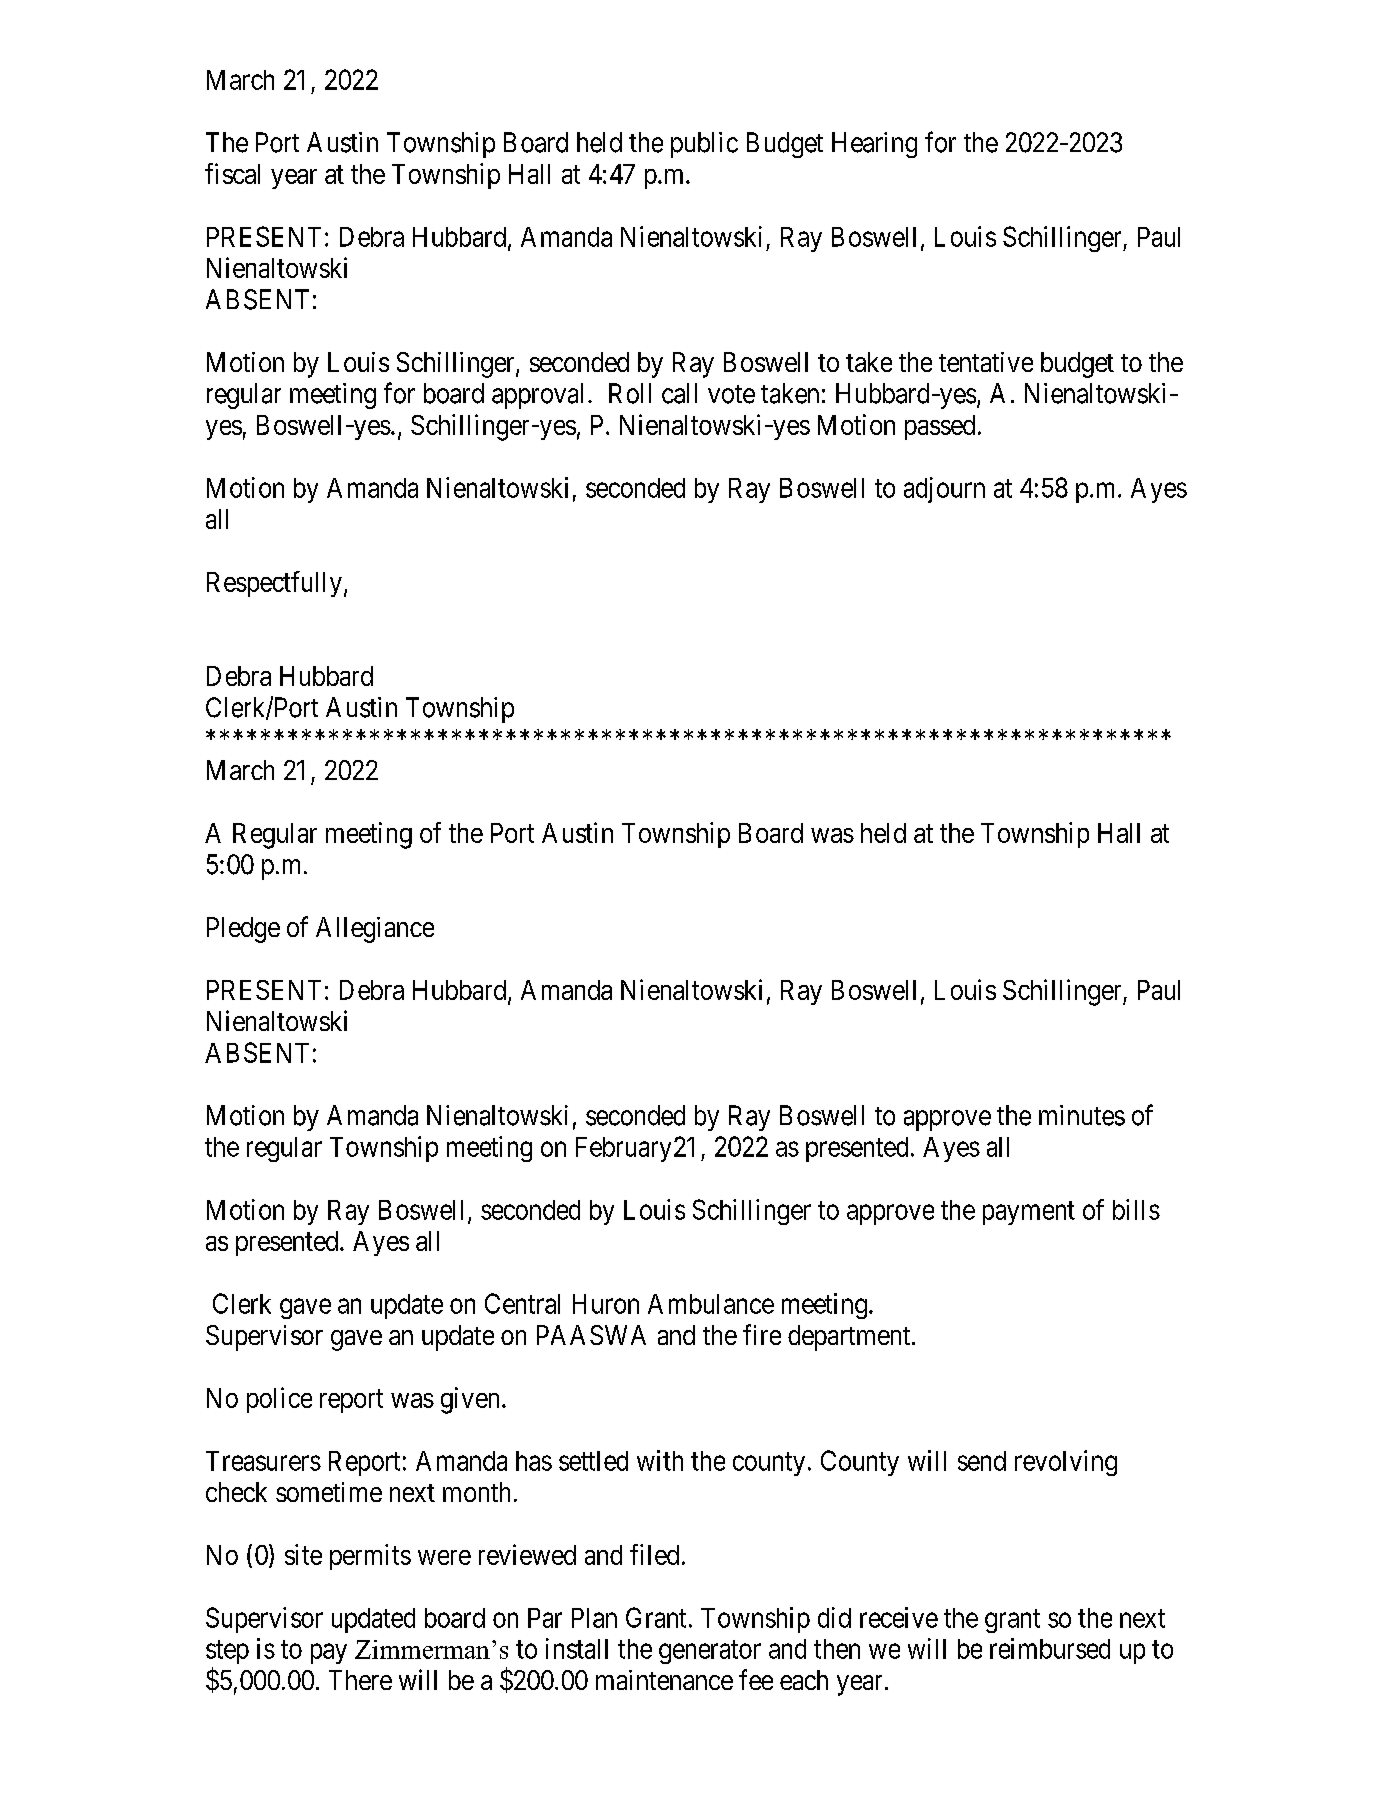 The height and width of the screenshot is (1801, 1392). I want to click on fiscal, so click(232, 173).
